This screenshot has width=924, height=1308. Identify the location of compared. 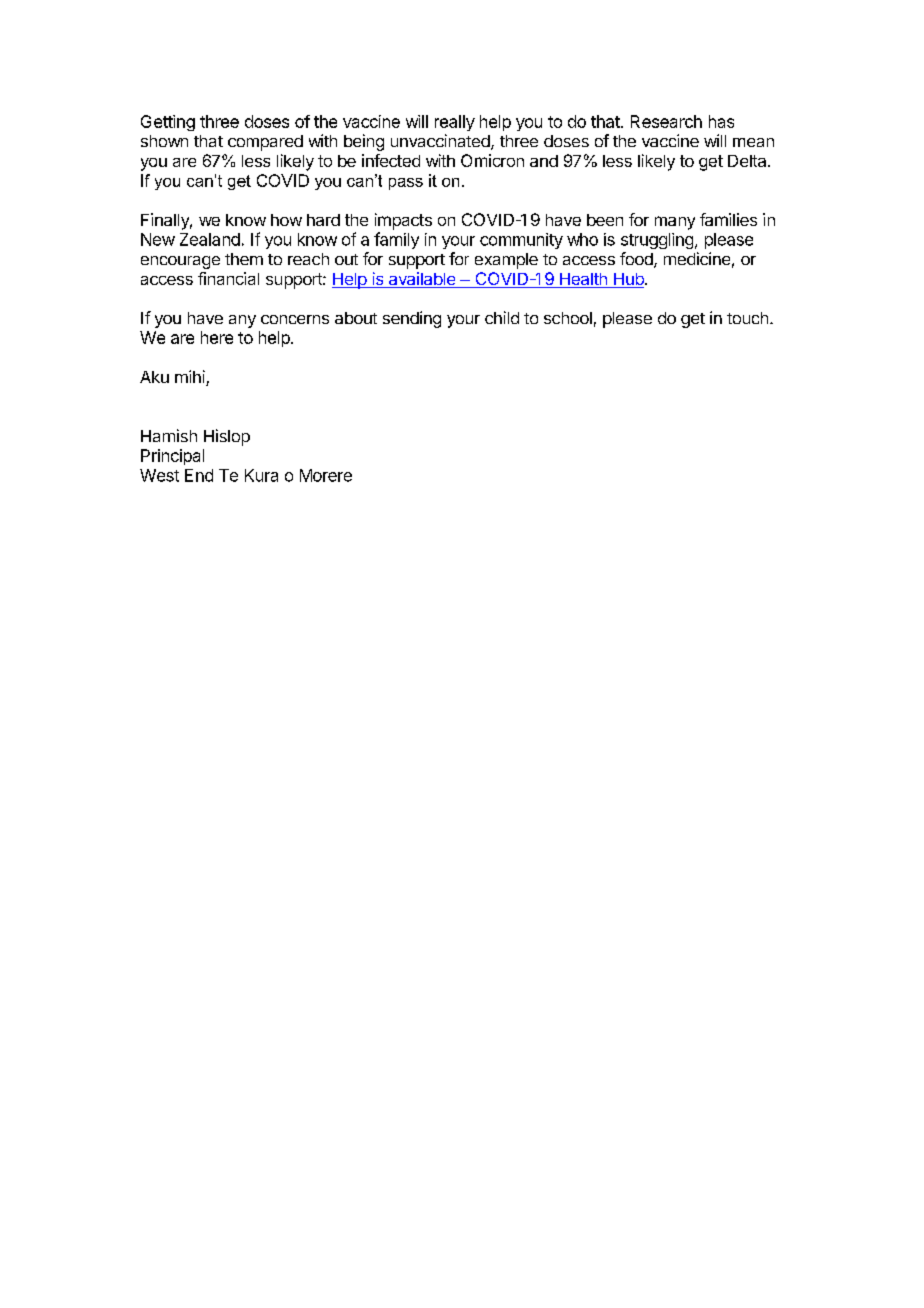
(265, 143).
